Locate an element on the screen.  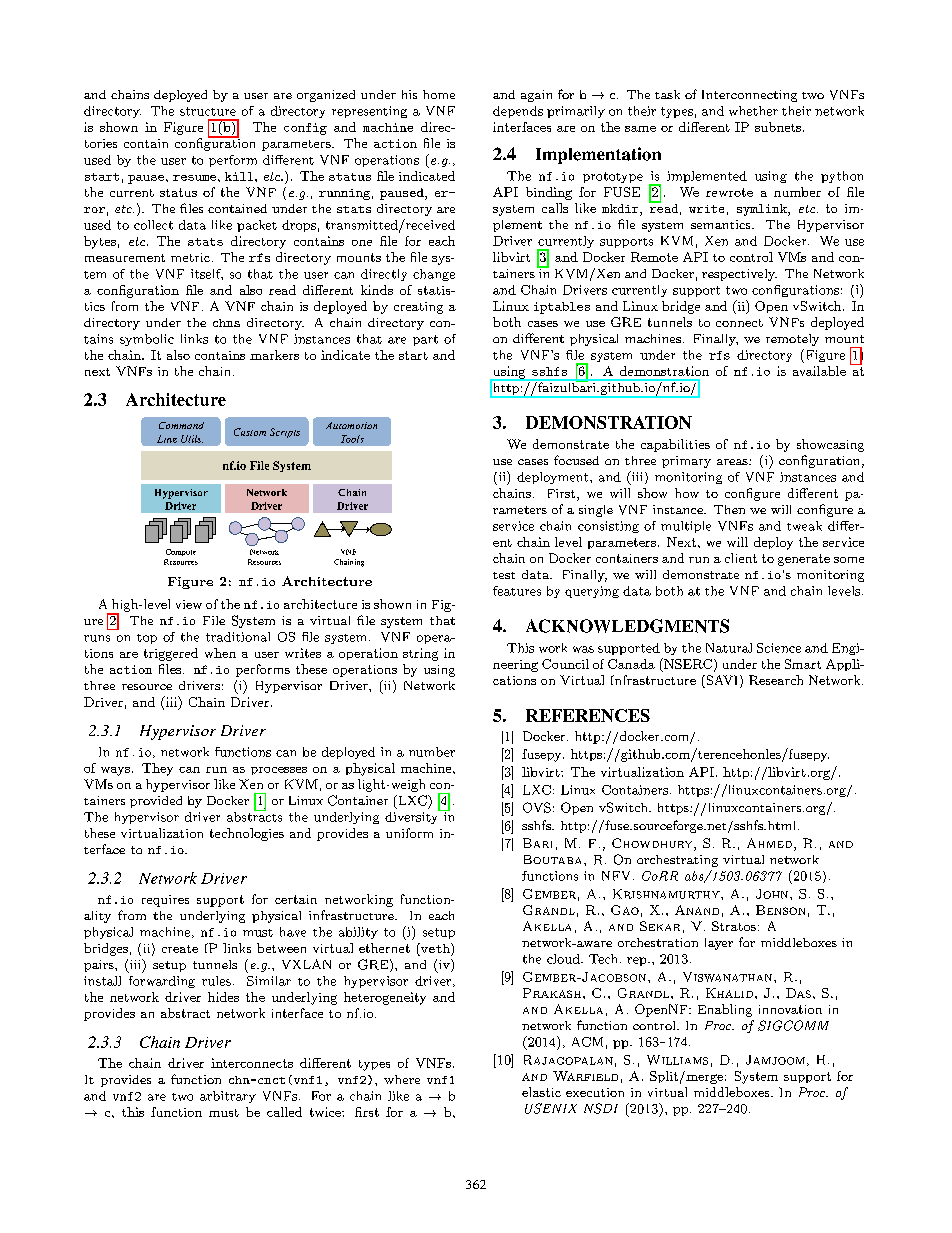
depends is located at coordinates (518, 112).
